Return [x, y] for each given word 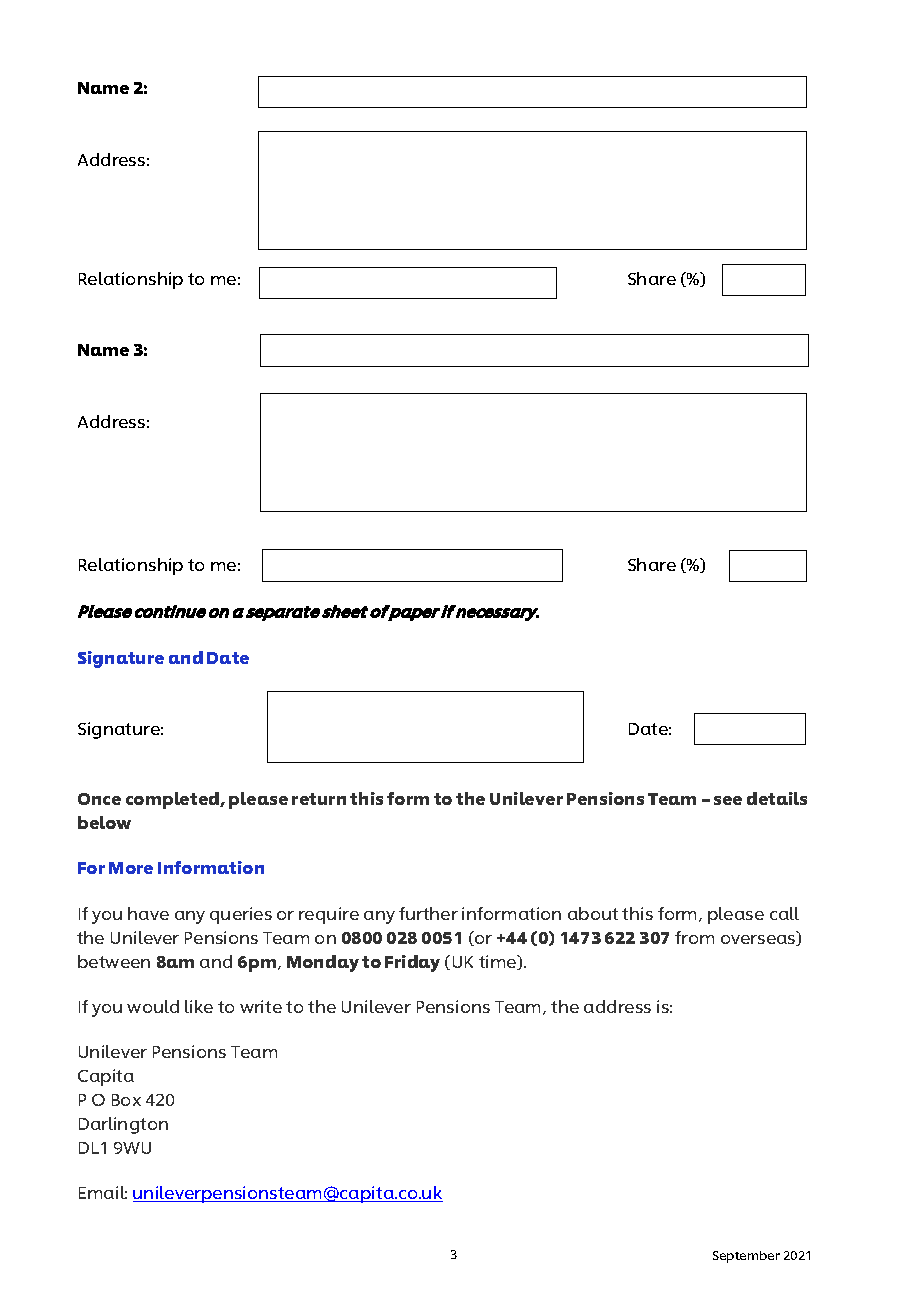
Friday [412, 963]
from [694, 937]
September [746, 1257]
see [728, 800]
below [104, 822]
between [114, 961]
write [261, 1006]
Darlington [123, 1125]
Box [126, 1100]
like [199, 1006]
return [319, 799]
